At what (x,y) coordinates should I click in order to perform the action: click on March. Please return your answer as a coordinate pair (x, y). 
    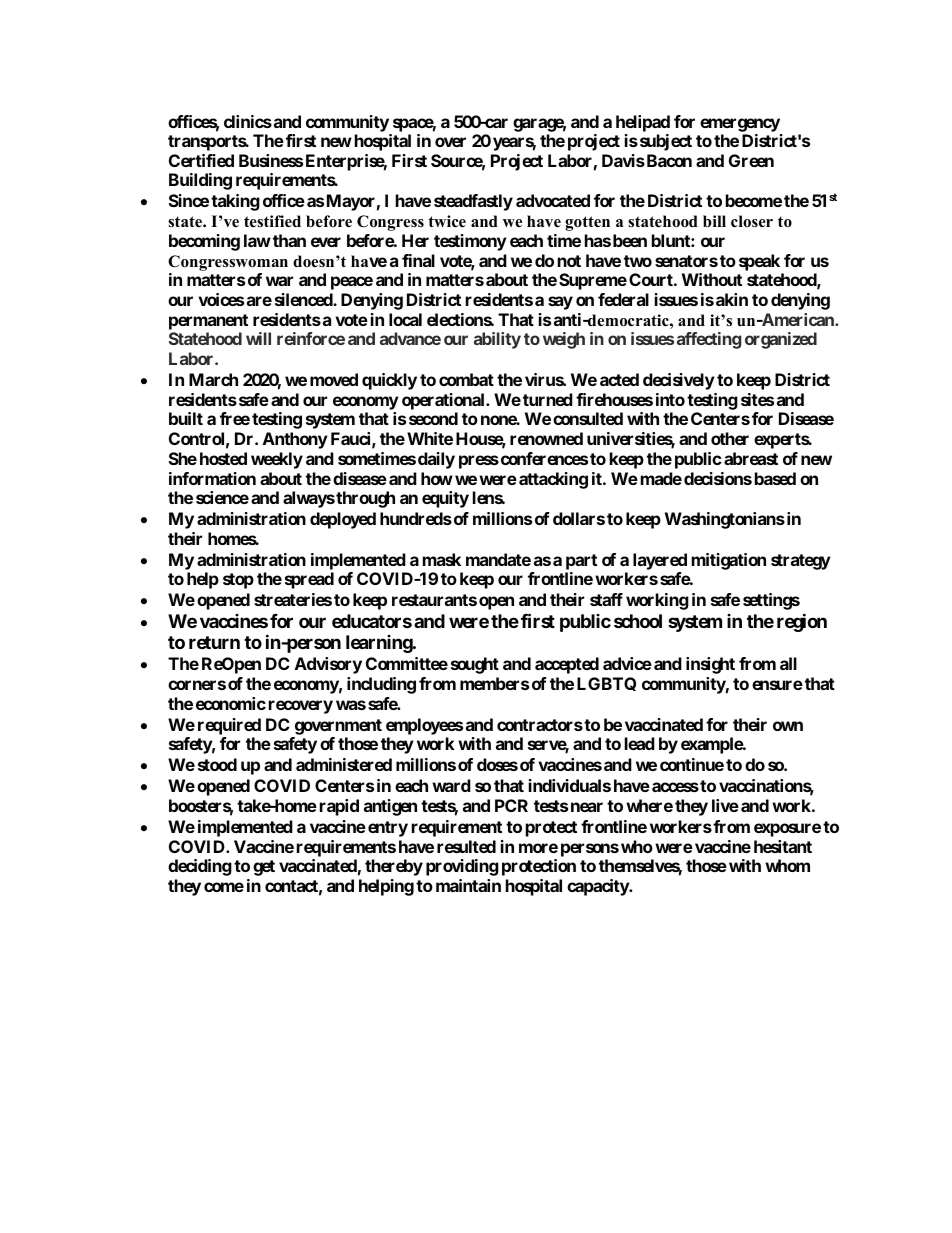
    Looking at the image, I should click on (213, 379).
